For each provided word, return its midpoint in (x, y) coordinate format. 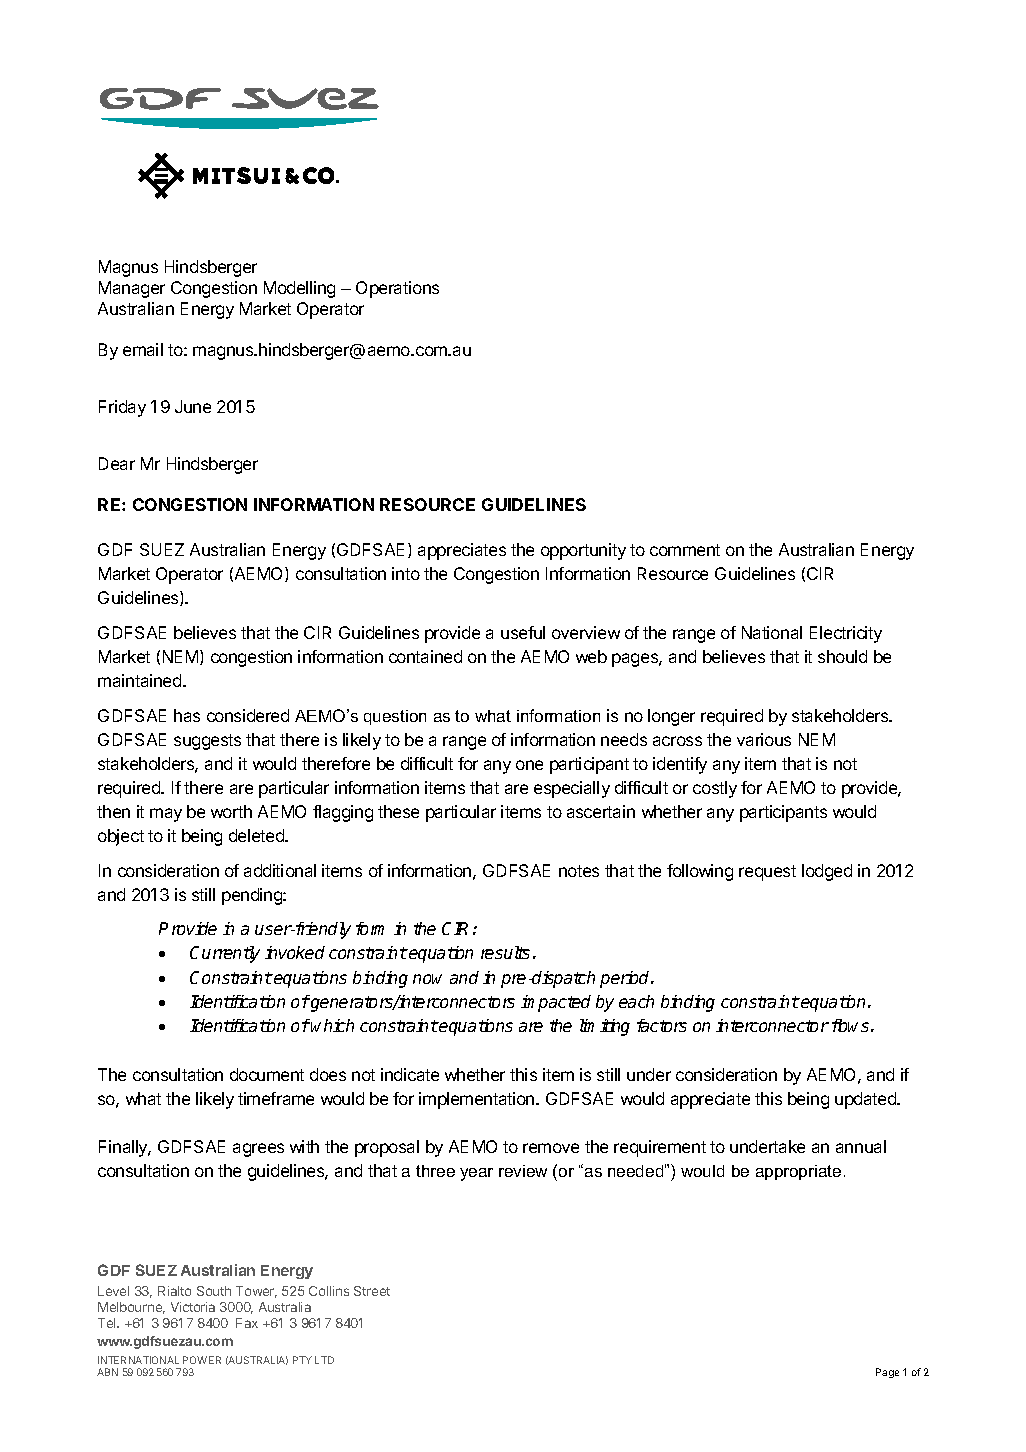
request (767, 873)
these (398, 811)
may (166, 815)
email (143, 349)
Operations (397, 289)
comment (685, 550)
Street (372, 1291)
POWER (202, 1360)
